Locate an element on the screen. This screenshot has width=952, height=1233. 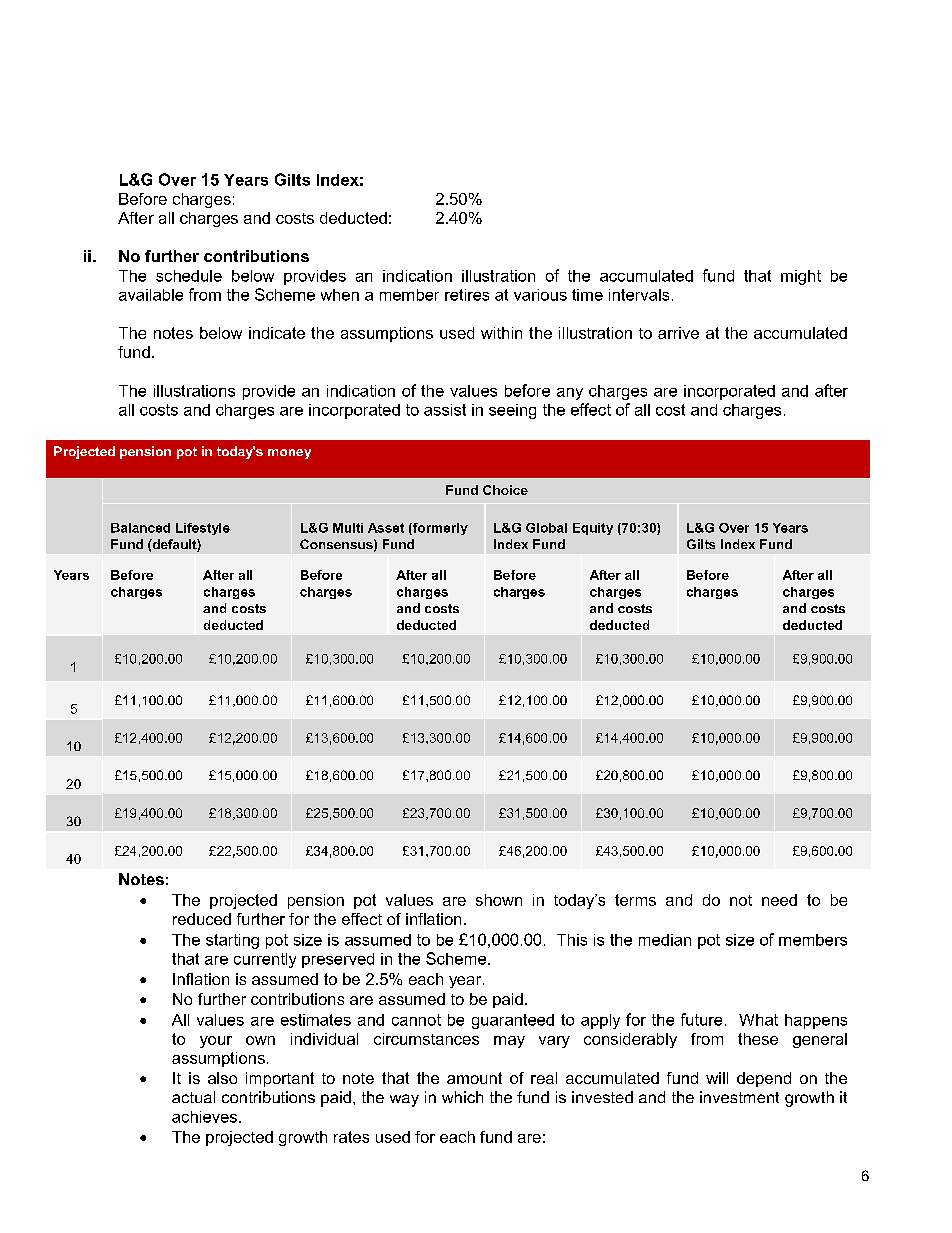
Choice is located at coordinates (505, 490).
